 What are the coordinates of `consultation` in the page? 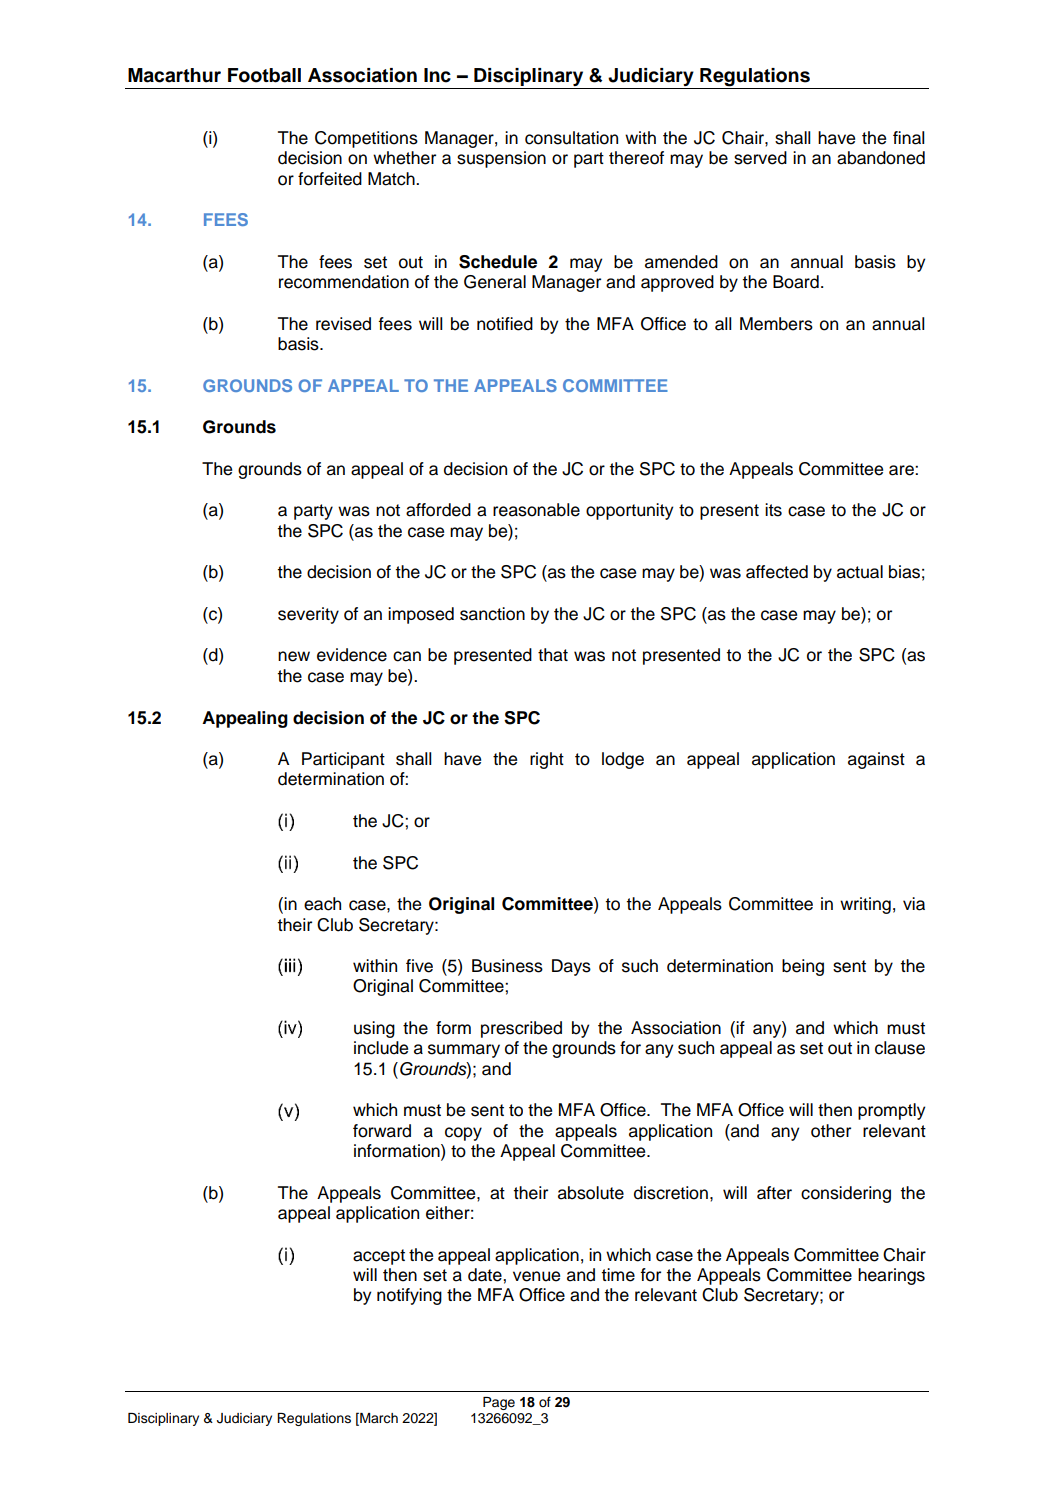 It's located at (571, 138).
